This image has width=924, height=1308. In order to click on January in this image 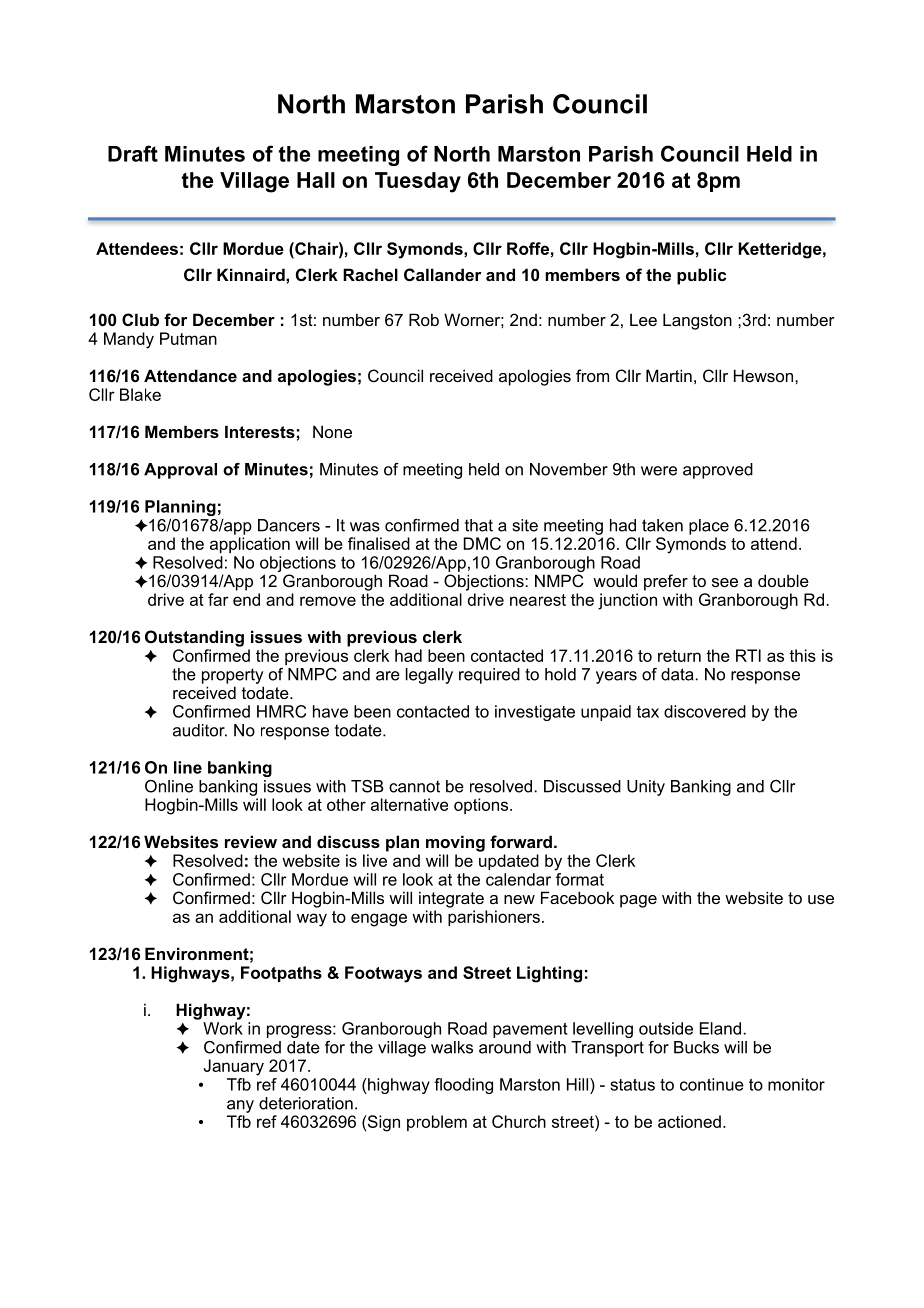, I will do `click(234, 1067)`.
